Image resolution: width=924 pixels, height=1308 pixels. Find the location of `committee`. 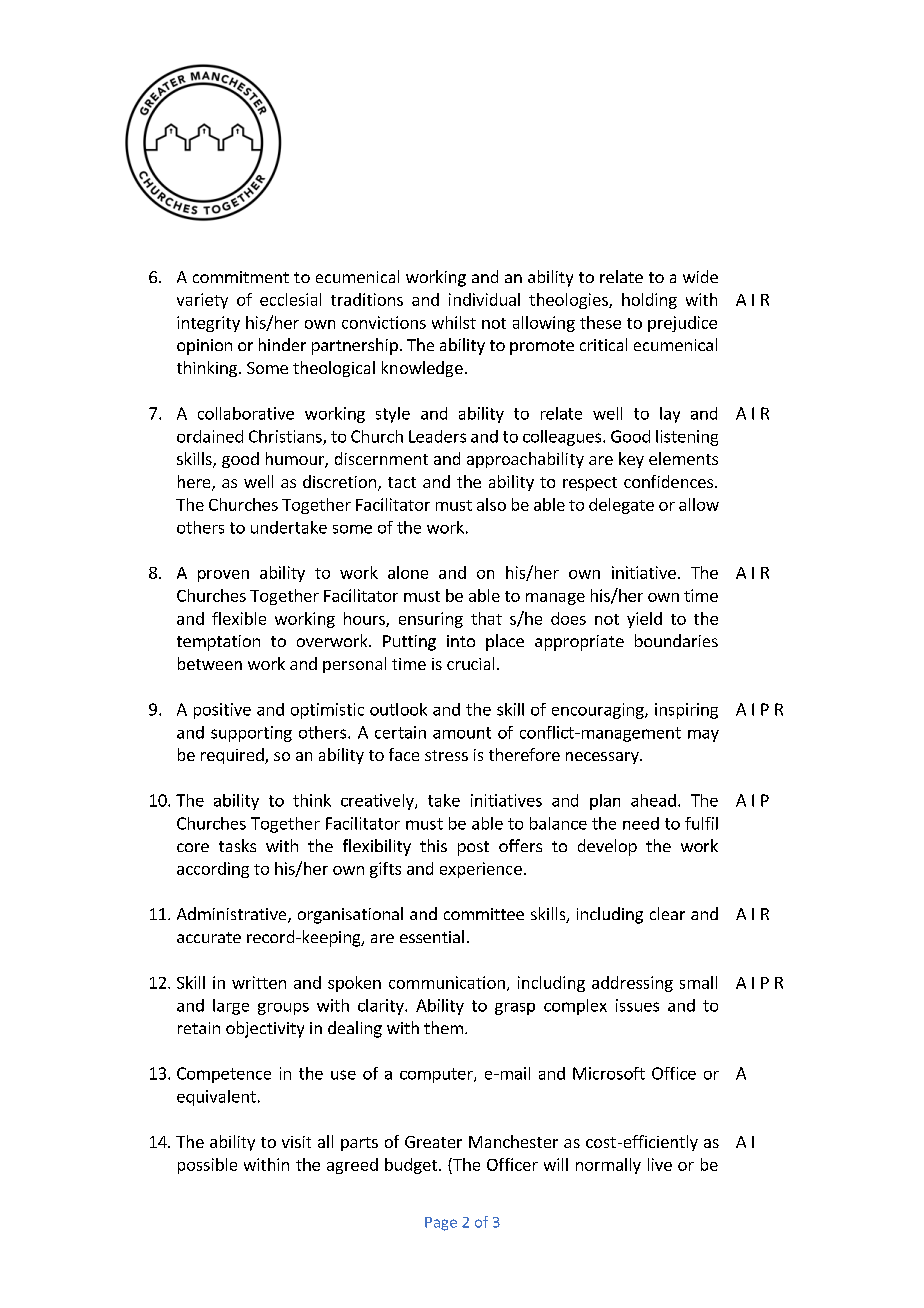

committee is located at coordinates (484, 914).
